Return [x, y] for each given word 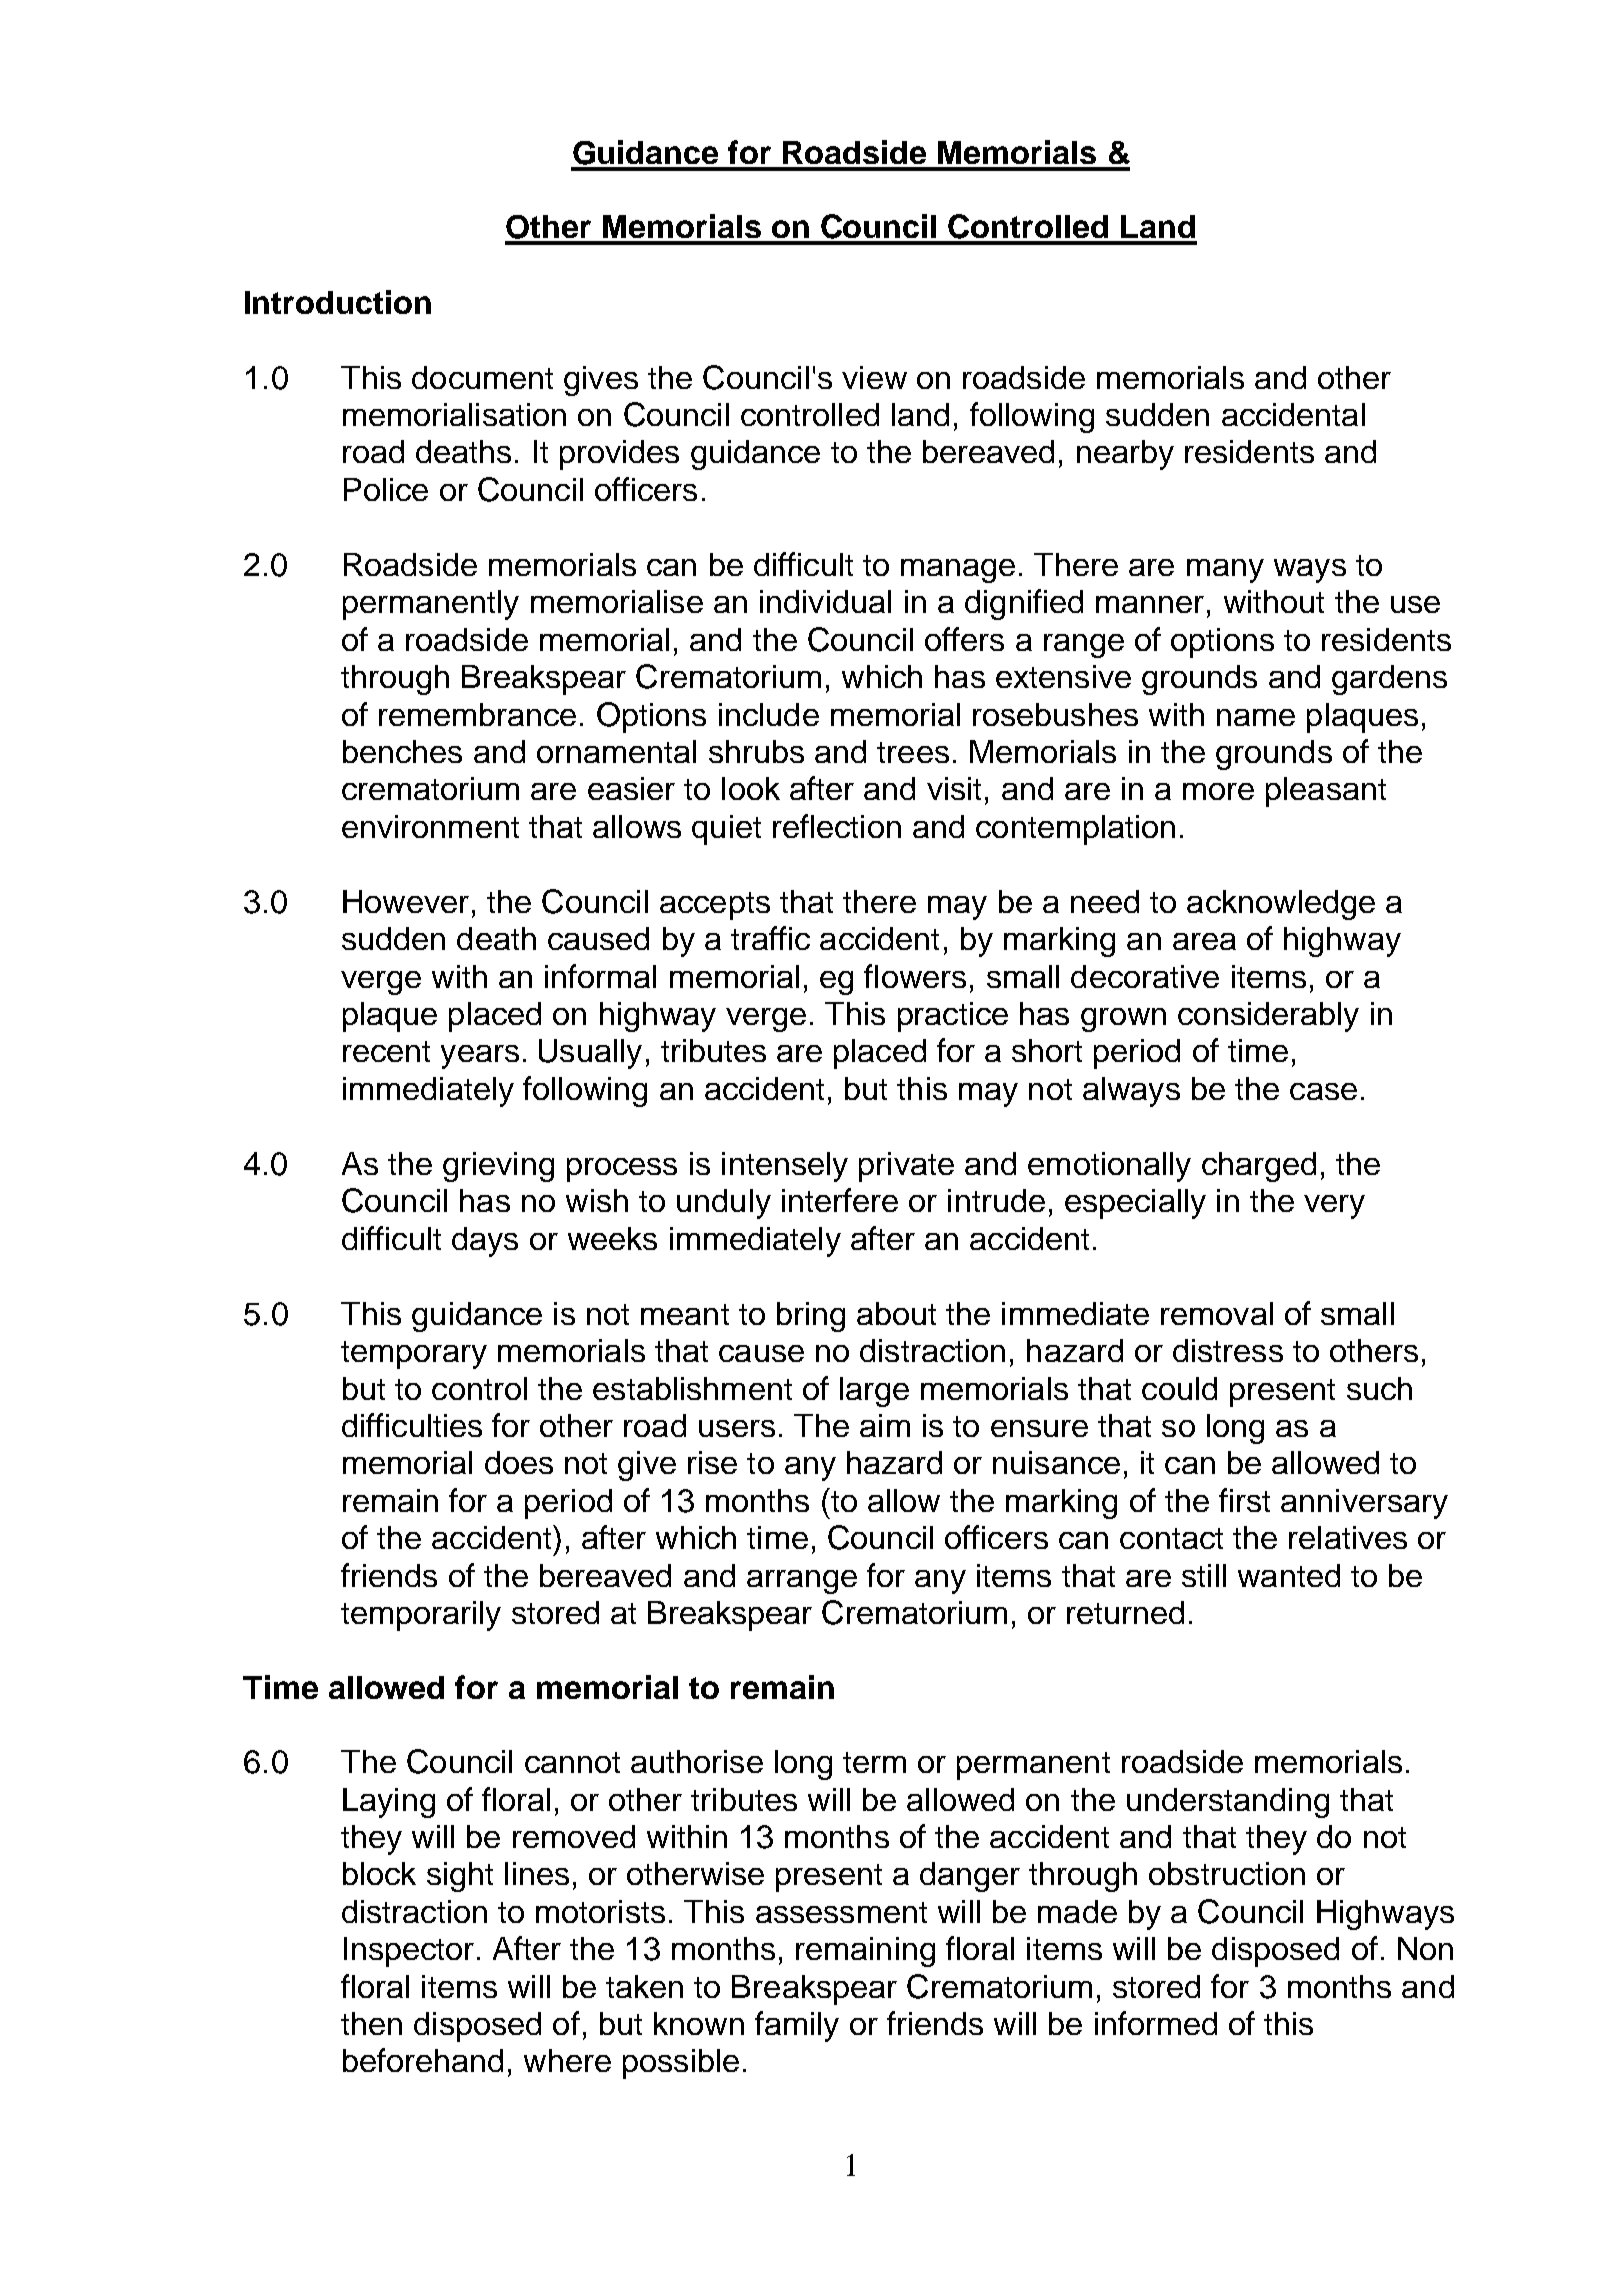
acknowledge [1281, 905]
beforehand [423, 2060]
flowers [915, 976]
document [482, 377]
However [406, 901]
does [519, 1462]
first [1244, 1500]
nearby [1125, 455]
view [874, 377]
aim [885, 1425]
